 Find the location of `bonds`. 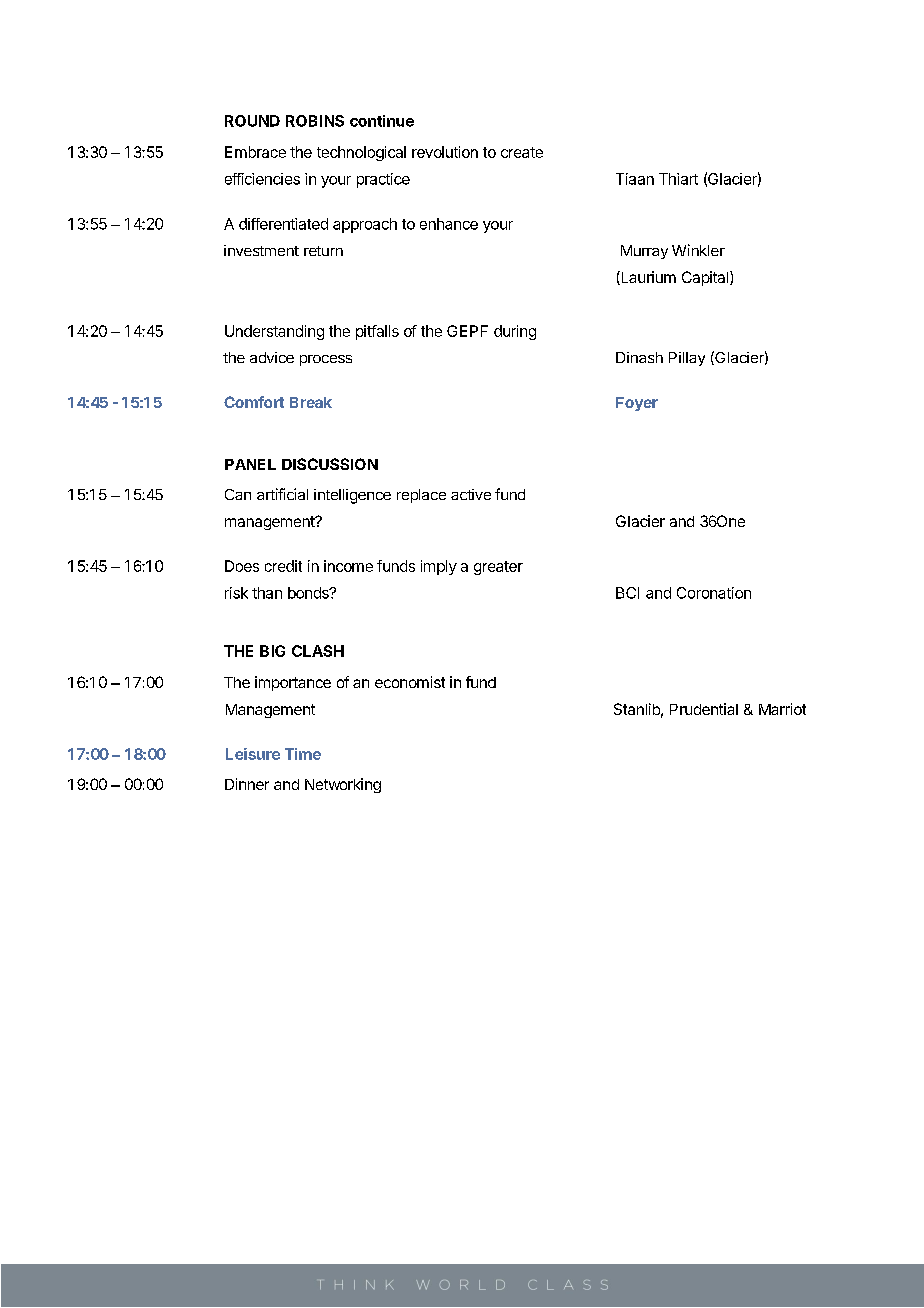

bonds is located at coordinates (309, 593).
